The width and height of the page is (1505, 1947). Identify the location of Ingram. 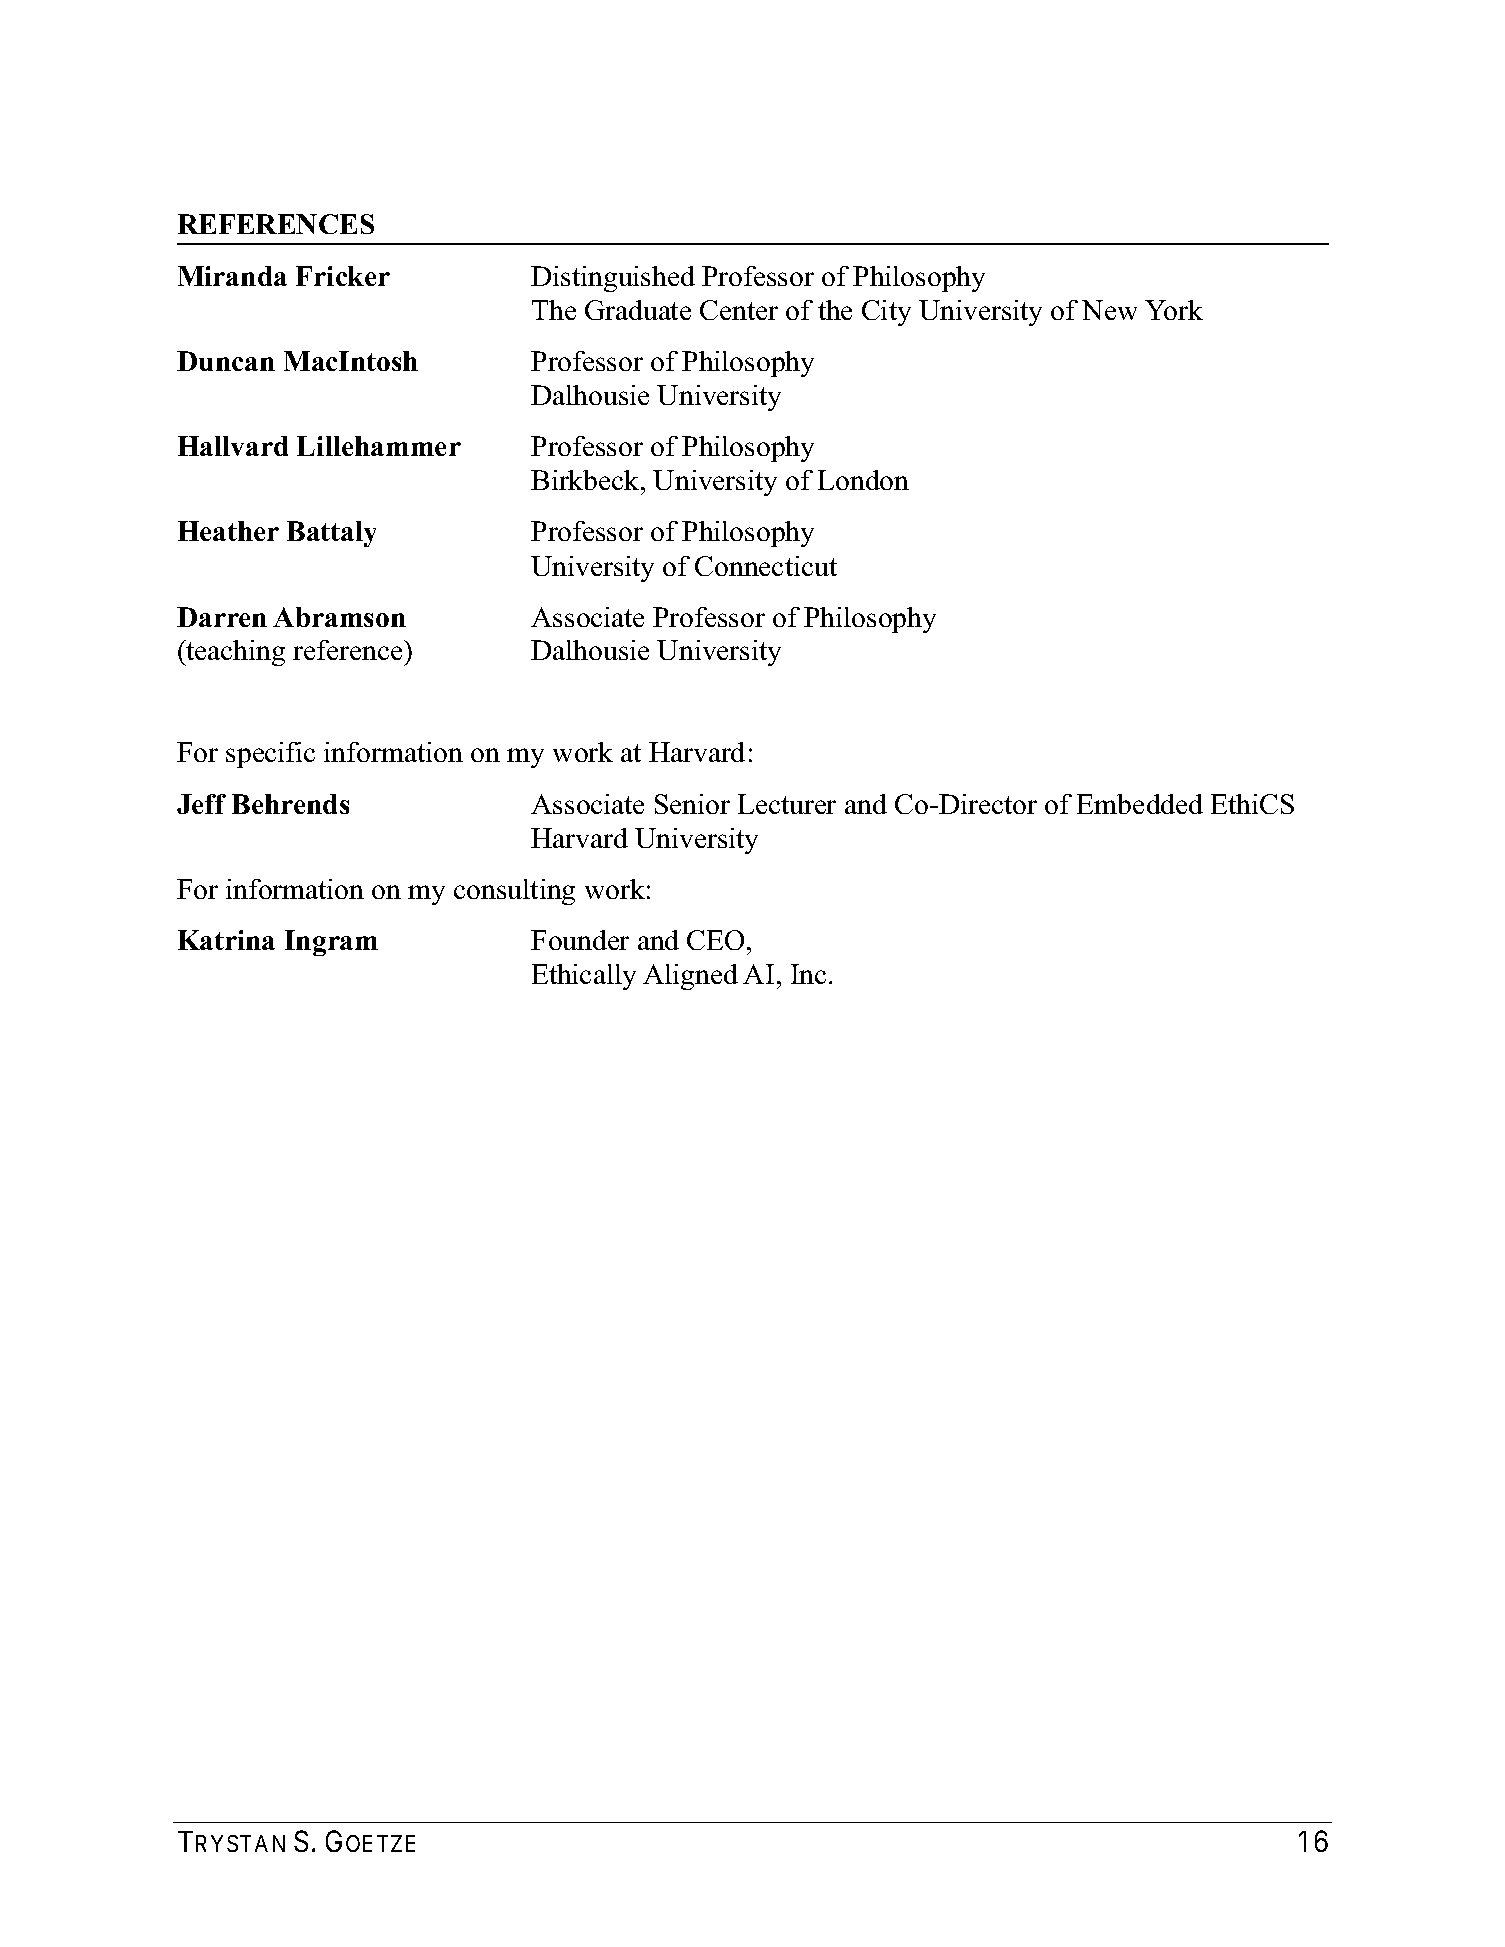
(331, 943).
